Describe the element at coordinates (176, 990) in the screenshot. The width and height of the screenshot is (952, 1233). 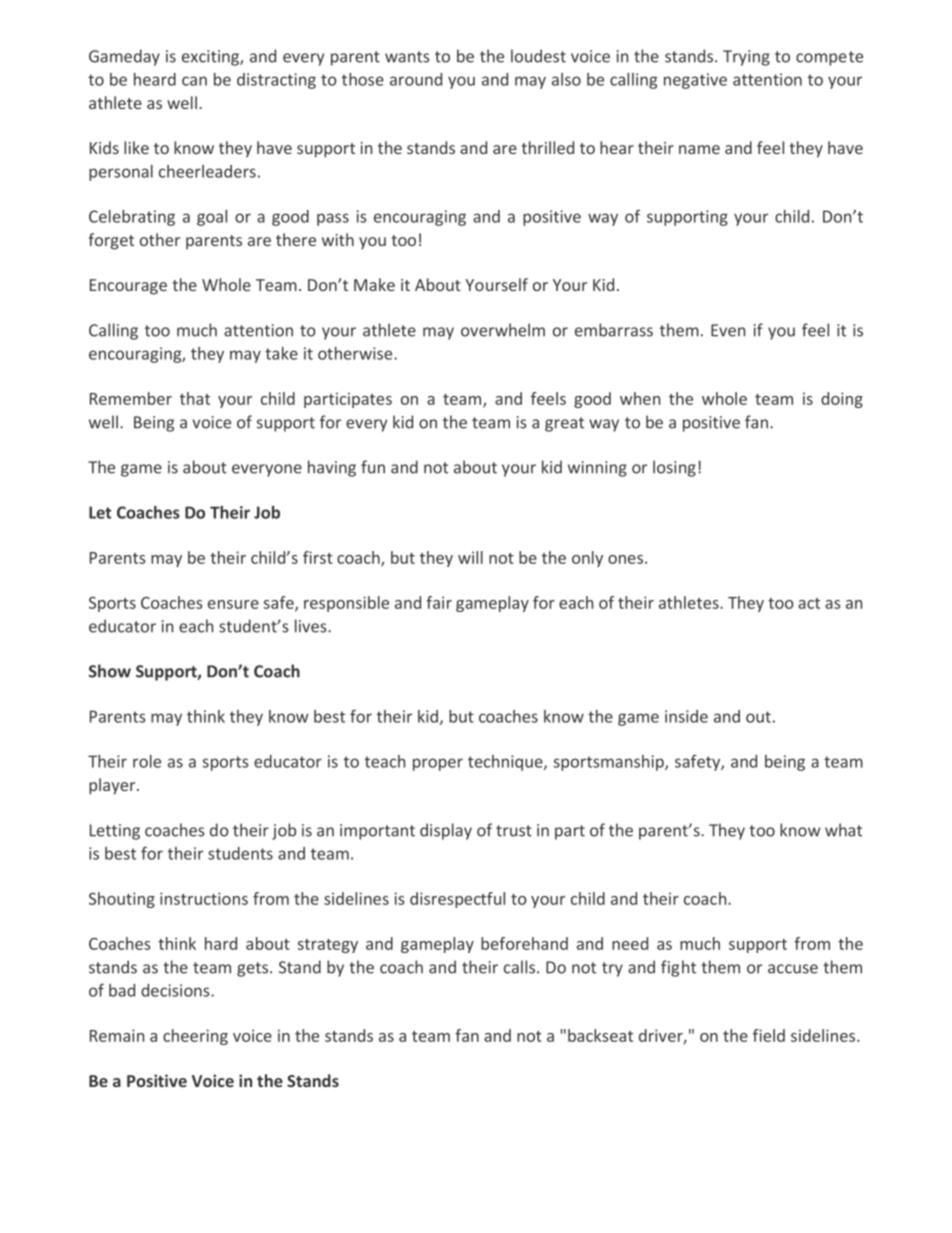
I see `decisions` at that location.
